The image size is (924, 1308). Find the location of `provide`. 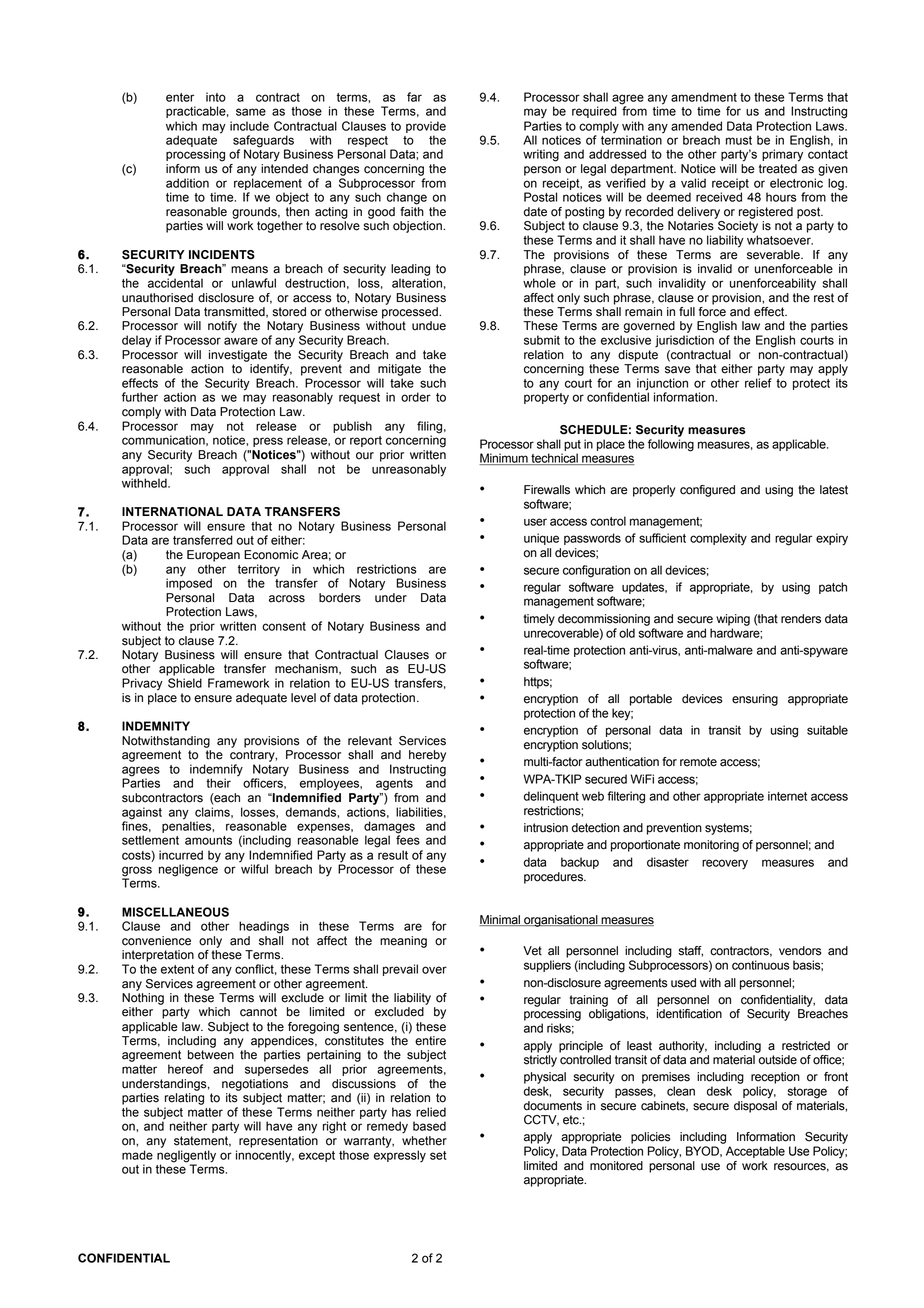

provide is located at coordinates (426, 127).
